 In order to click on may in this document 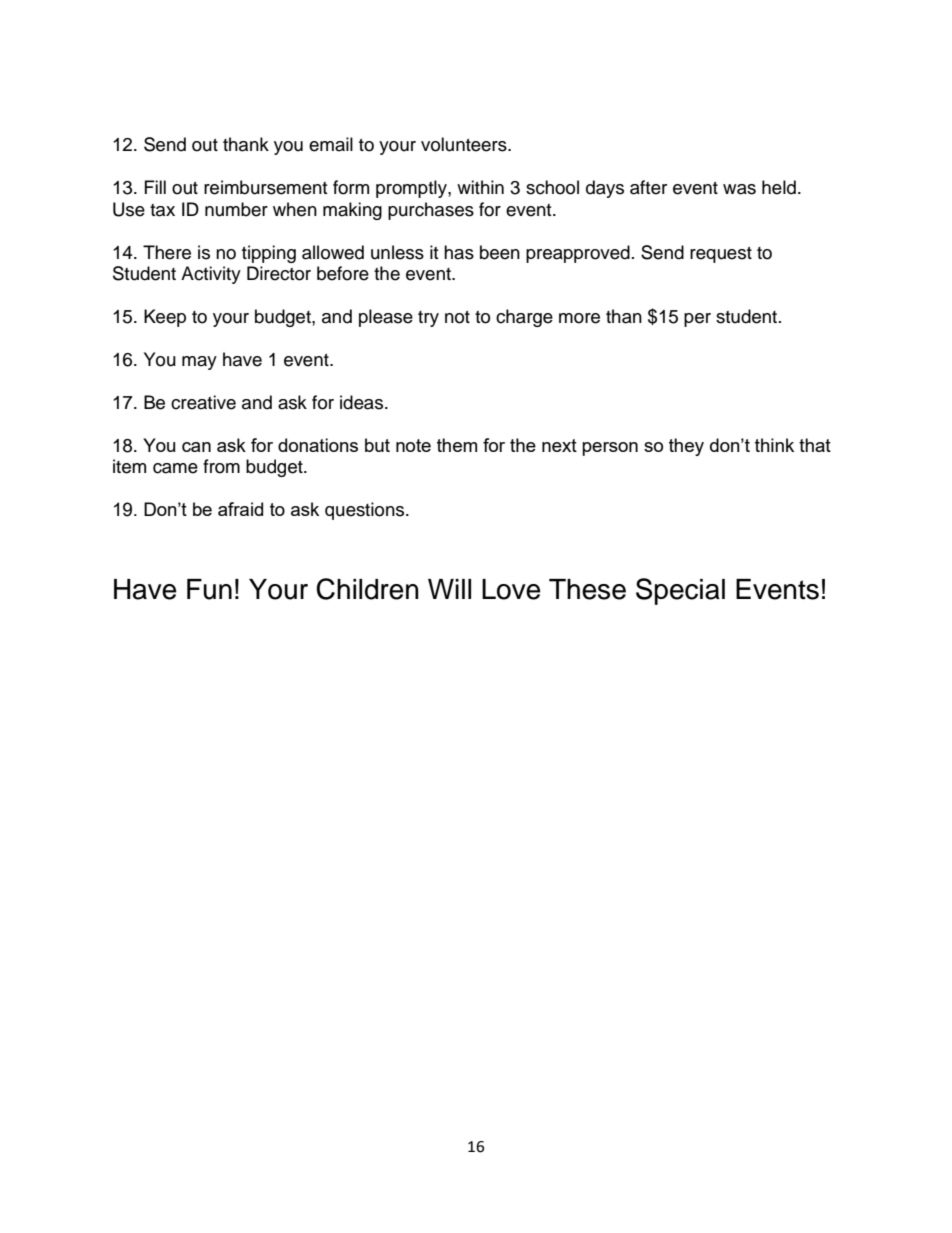, I will do `click(199, 363)`.
